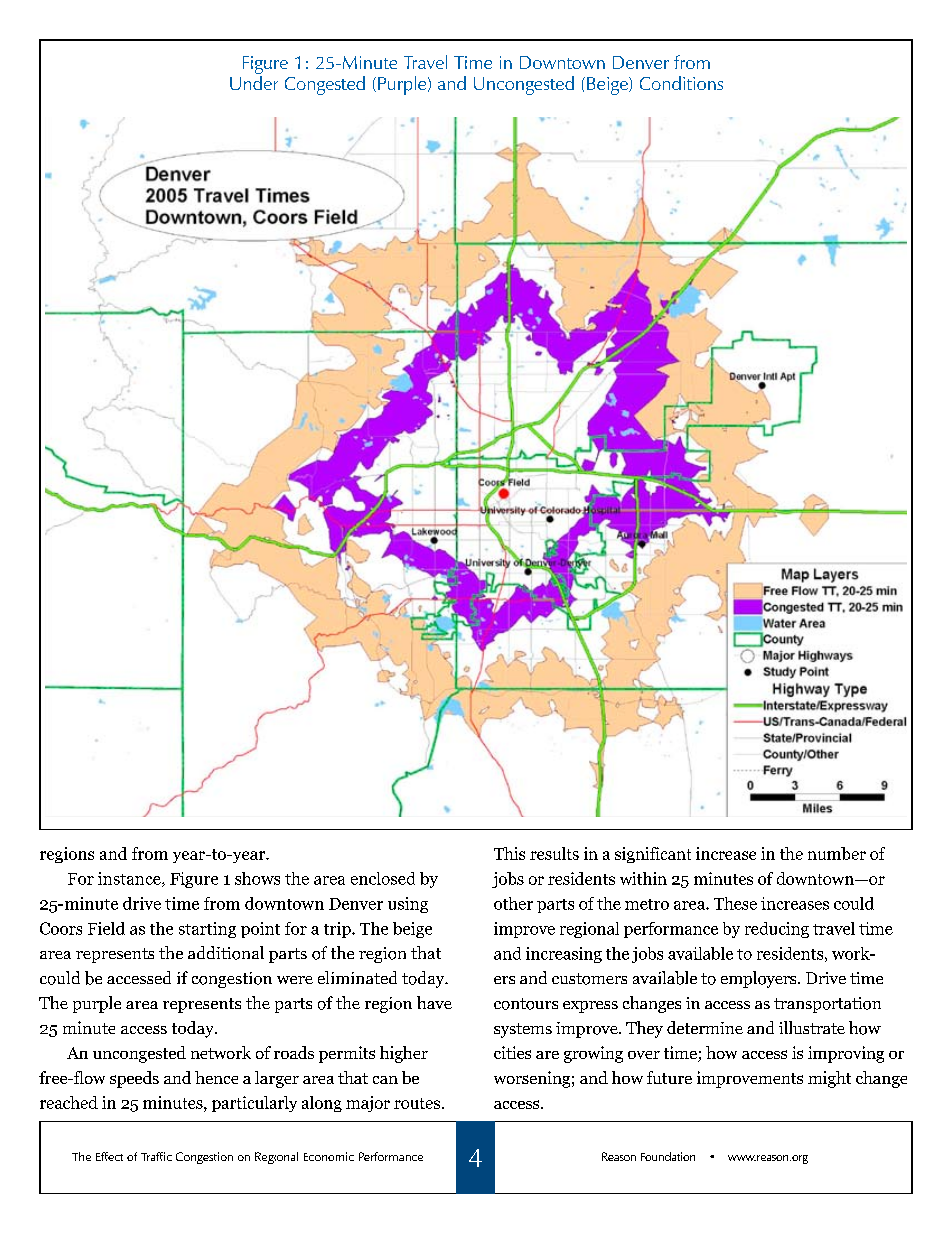 The width and height of the screenshot is (952, 1233). I want to click on Traffic, so click(156, 1156).
